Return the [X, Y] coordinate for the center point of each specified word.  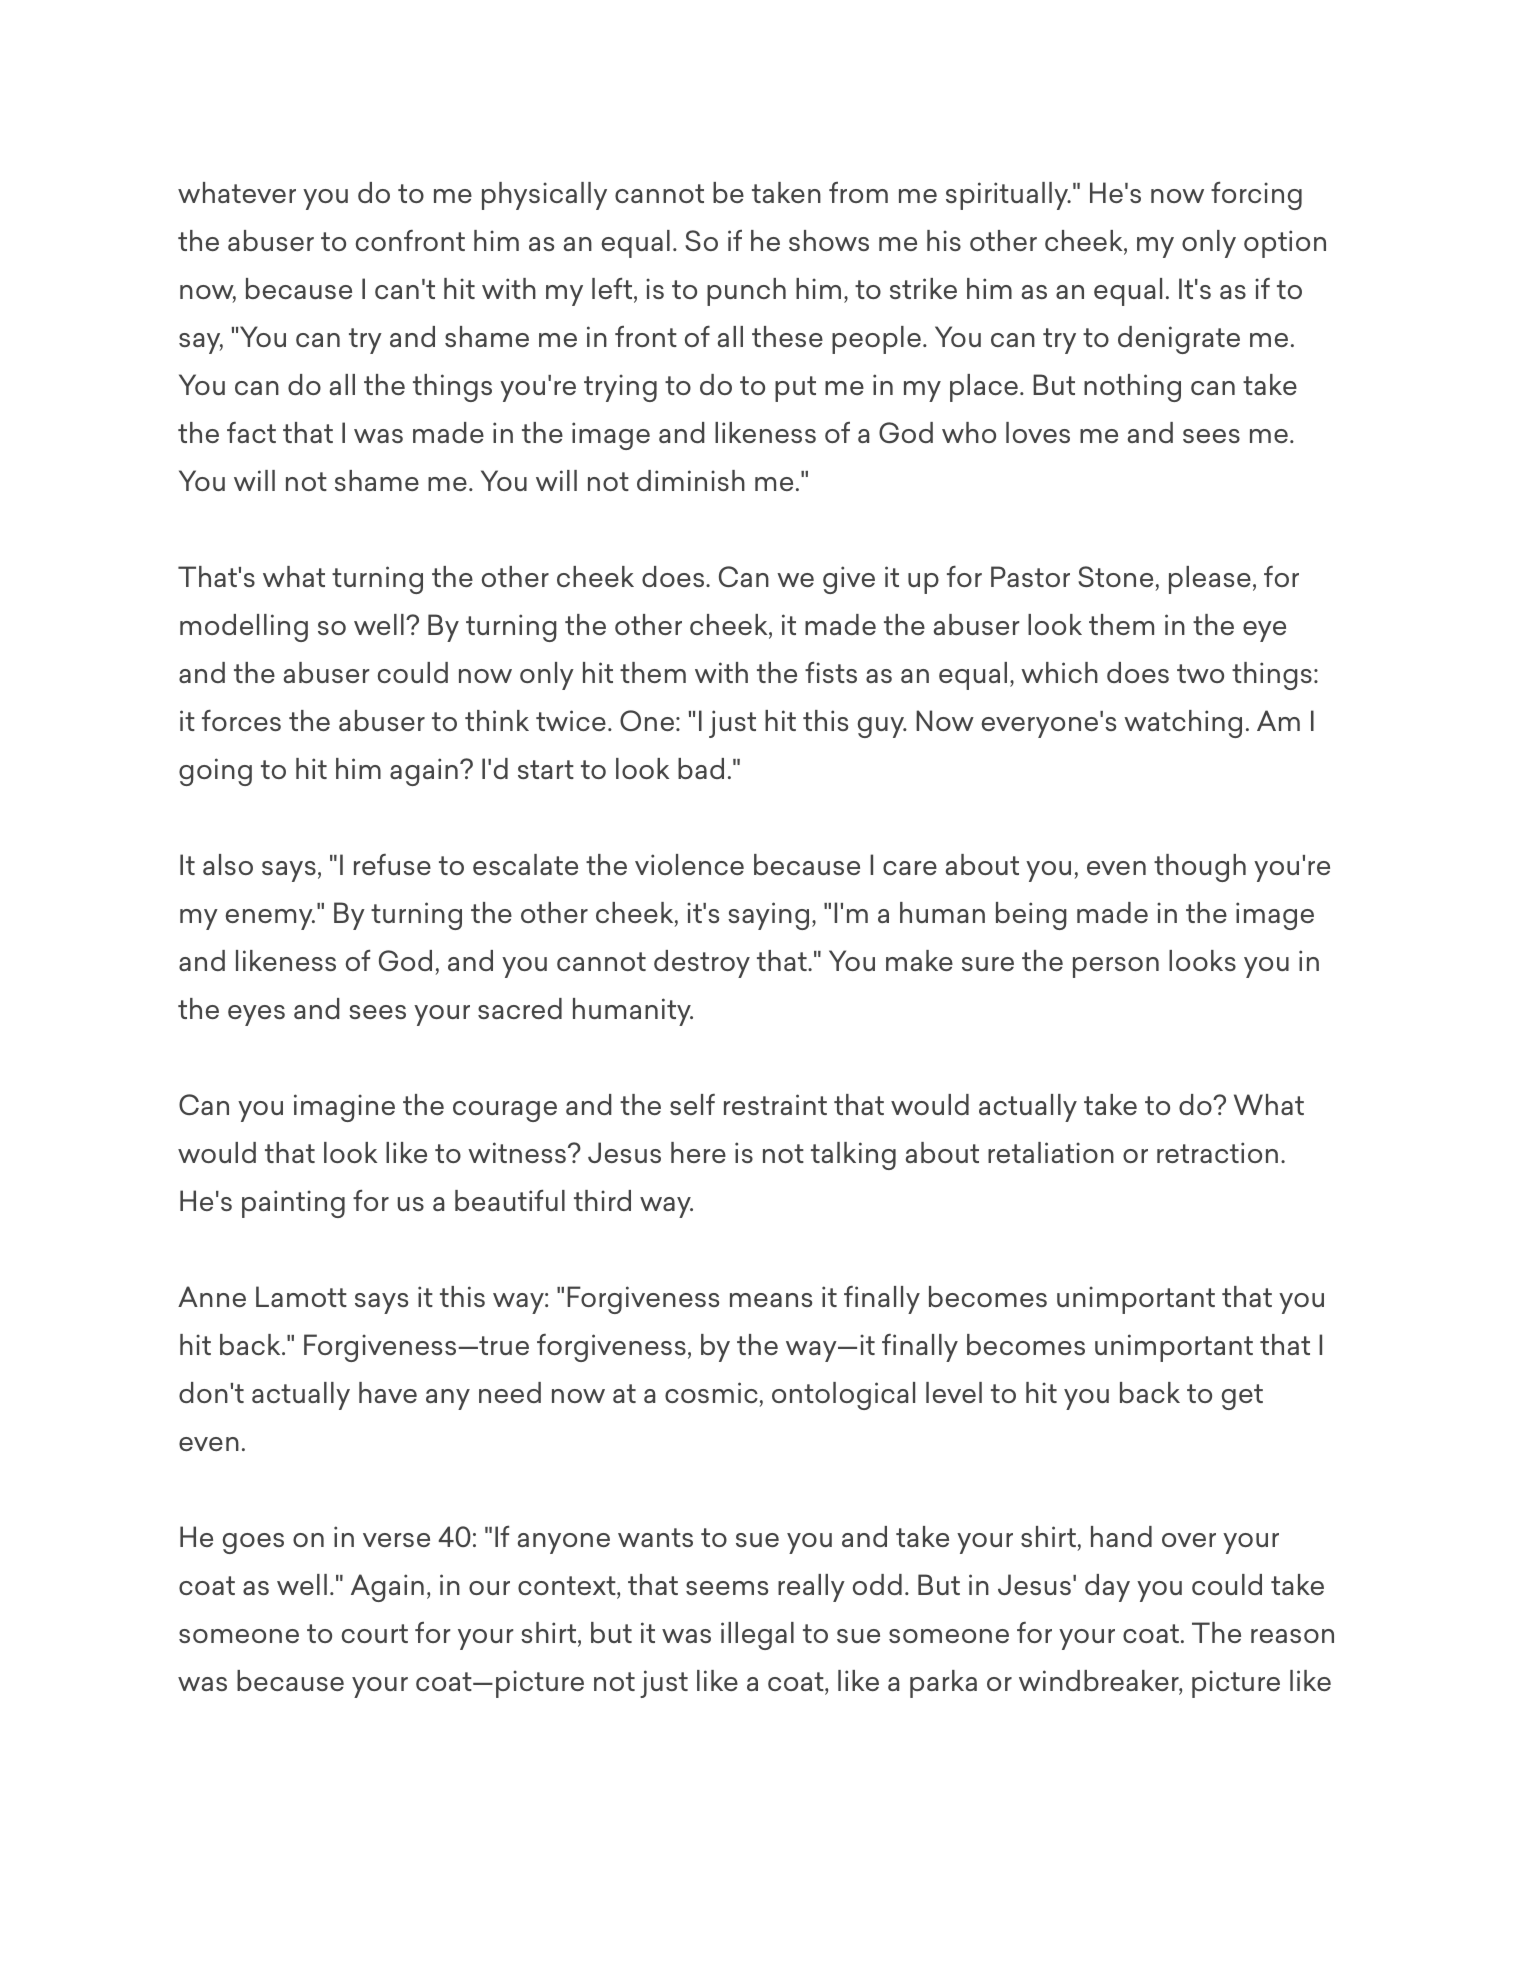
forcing [1256, 195]
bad [701, 768]
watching [1183, 724]
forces [241, 720]
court [375, 1633]
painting [293, 1204]
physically [544, 196]
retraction [1217, 1152]
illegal [757, 1636]
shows [829, 240]
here [698, 1152]
